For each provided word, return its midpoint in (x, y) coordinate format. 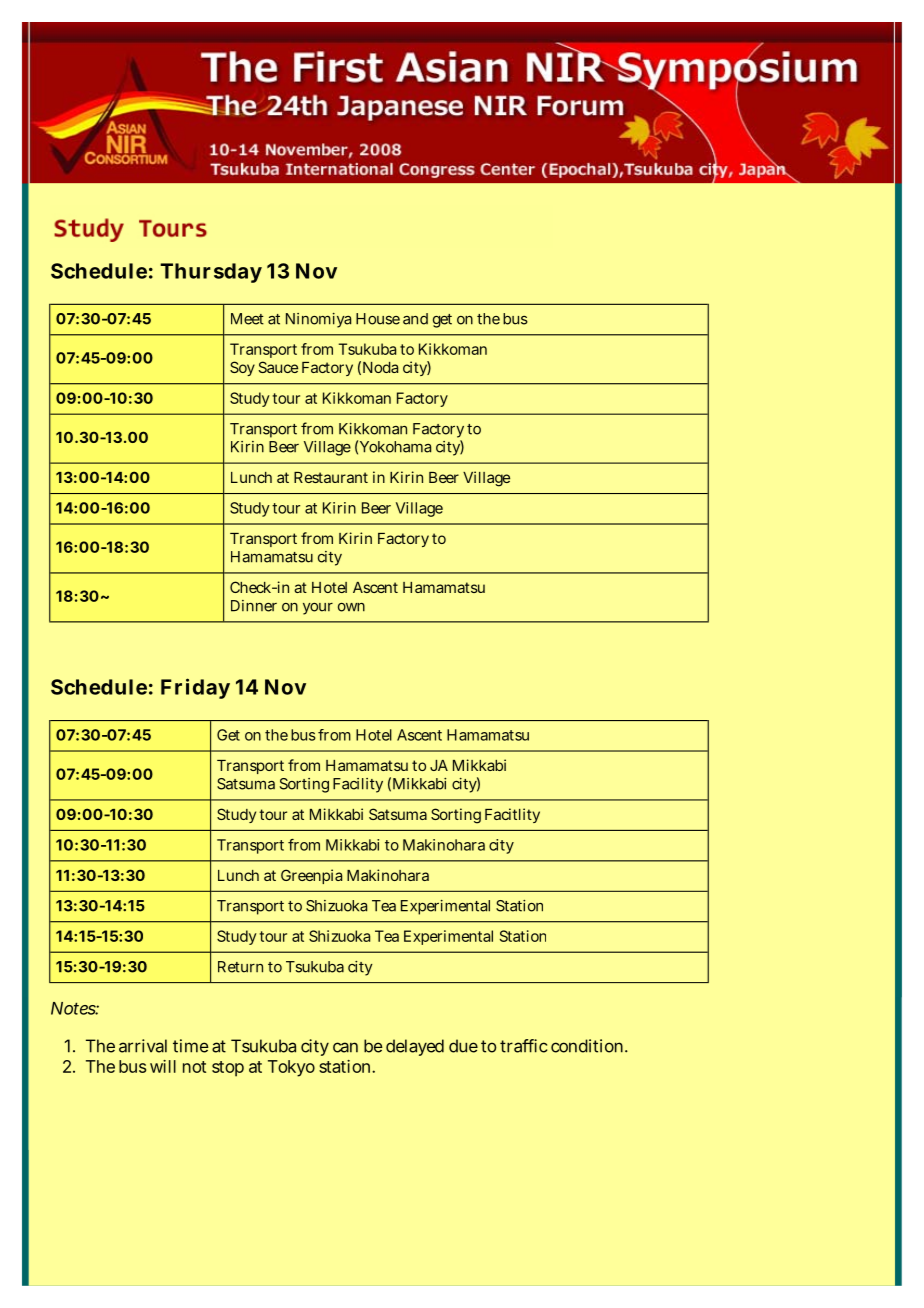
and (415, 319)
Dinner (254, 606)
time (191, 1046)
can (345, 1047)
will (163, 1066)
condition (587, 1046)
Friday (195, 688)
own (351, 607)
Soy (242, 368)
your (318, 609)
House (378, 319)
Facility (358, 785)
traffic (523, 1046)
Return (240, 967)
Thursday (211, 273)
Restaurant (331, 477)
